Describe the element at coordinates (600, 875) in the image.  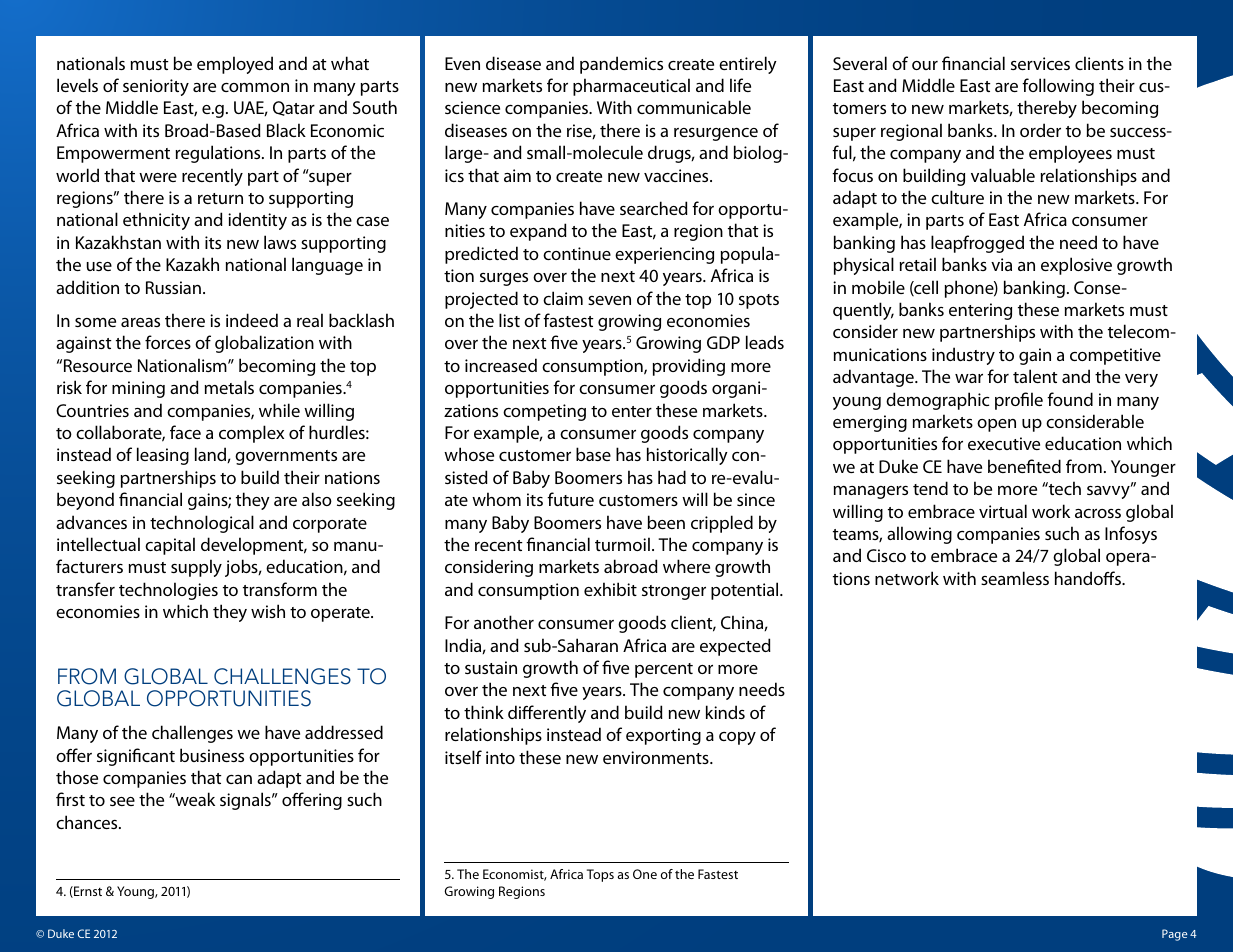
I see `Tops` at that location.
